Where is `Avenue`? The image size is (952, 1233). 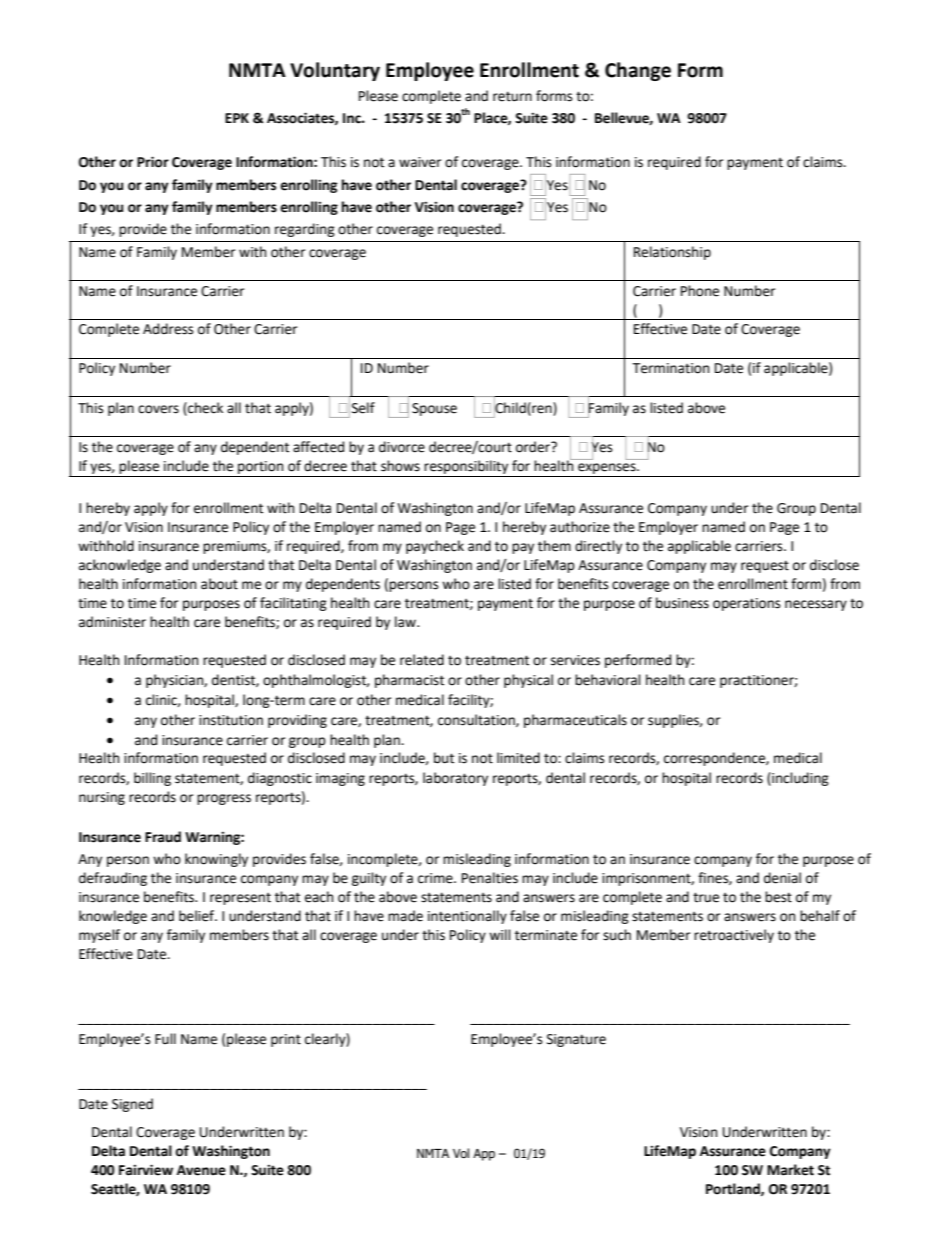
Avenue is located at coordinates (201, 1170).
